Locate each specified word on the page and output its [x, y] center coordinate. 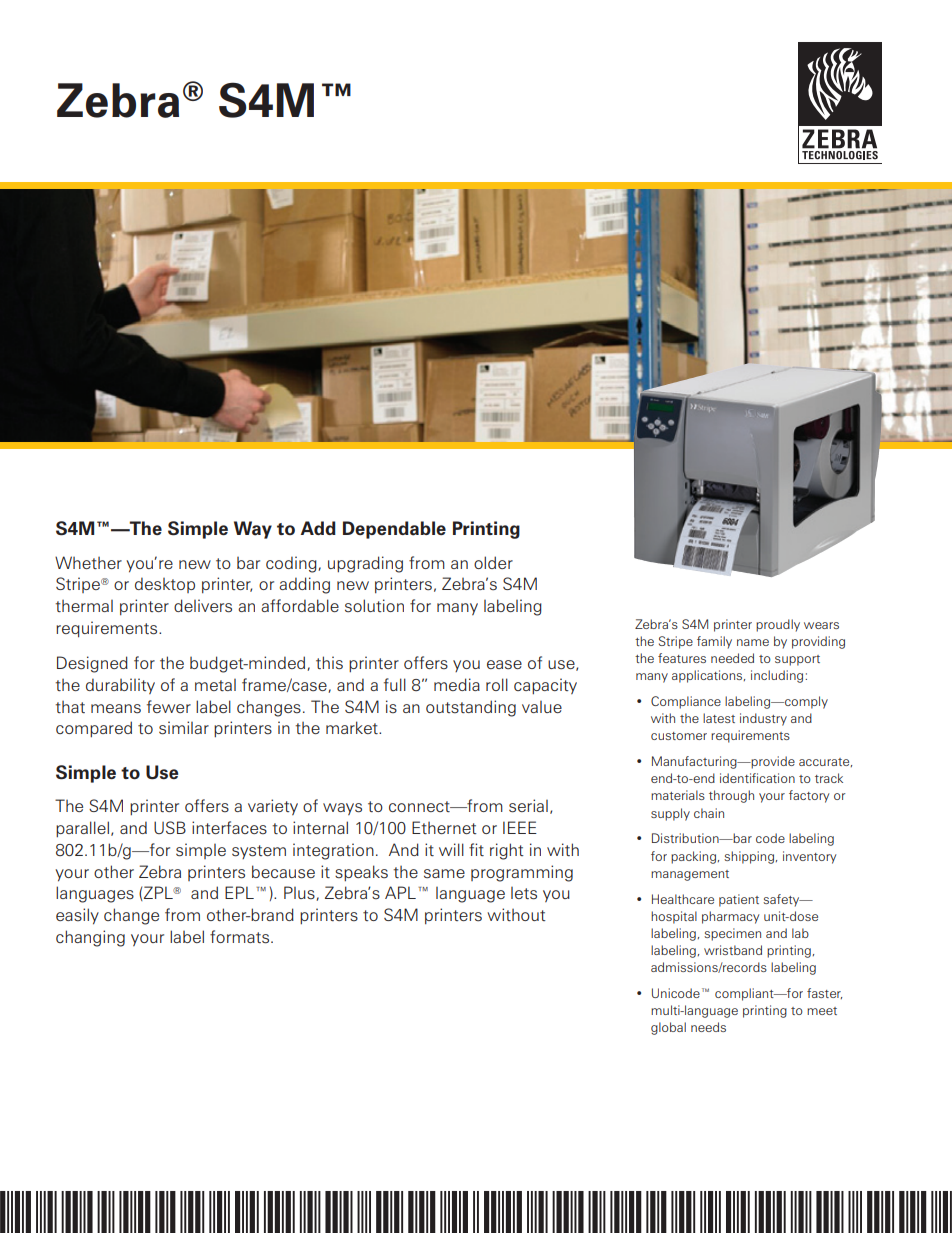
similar [184, 728]
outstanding [471, 708]
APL [400, 892]
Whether [88, 562]
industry [763, 719]
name [753, 642]
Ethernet [444, 827]
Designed [92, 664]
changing [90, 938]
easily [77, 916]
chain [709, 813]
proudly [778, 625]
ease [504, 665]
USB [170, 827]
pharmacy [730, 917]
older [493, 562]
